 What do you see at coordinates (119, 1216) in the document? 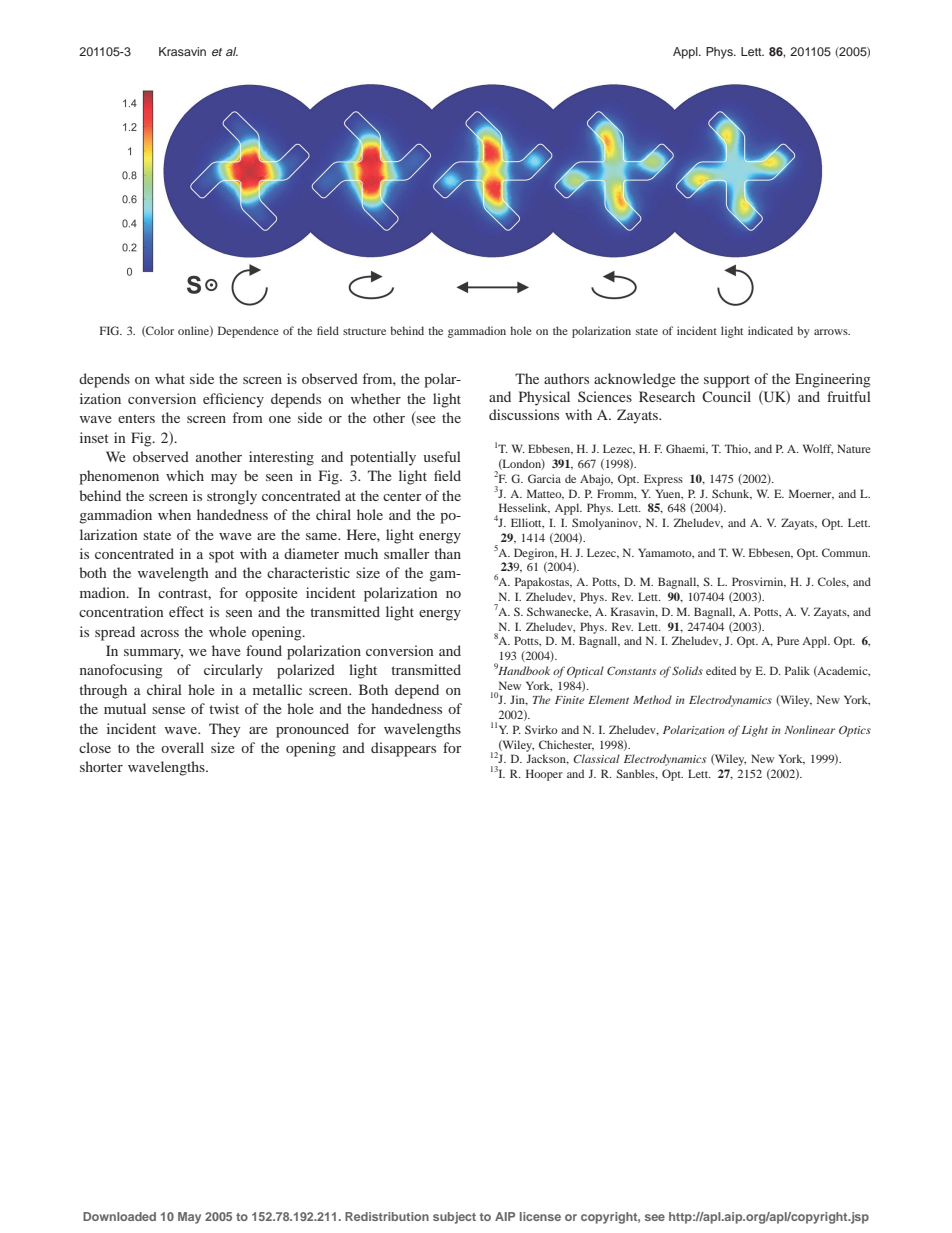
I see `Downloaded` at bounding box center [119, 1216].
